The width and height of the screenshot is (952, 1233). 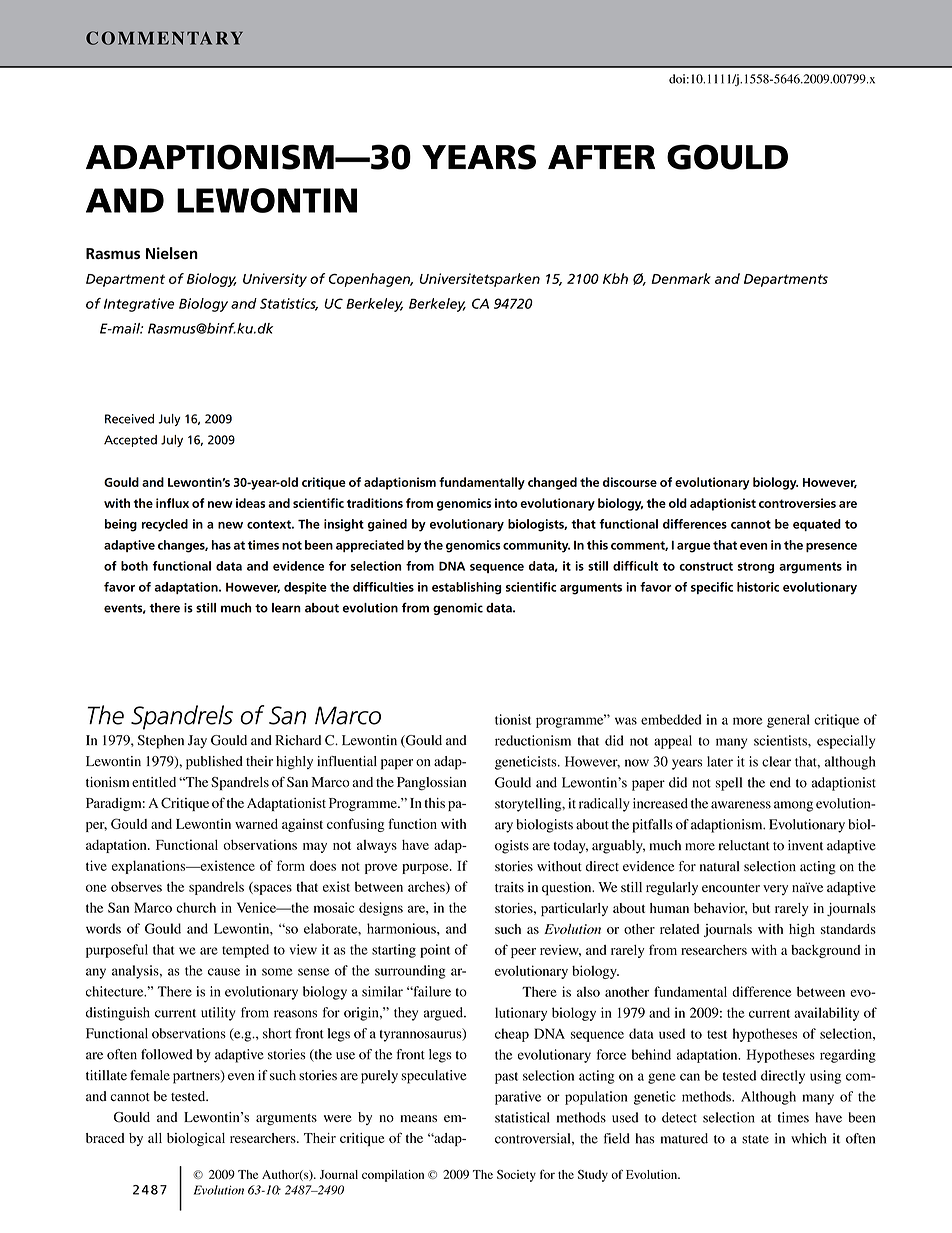 I want to click on traits, so click(x=509, y=887).
